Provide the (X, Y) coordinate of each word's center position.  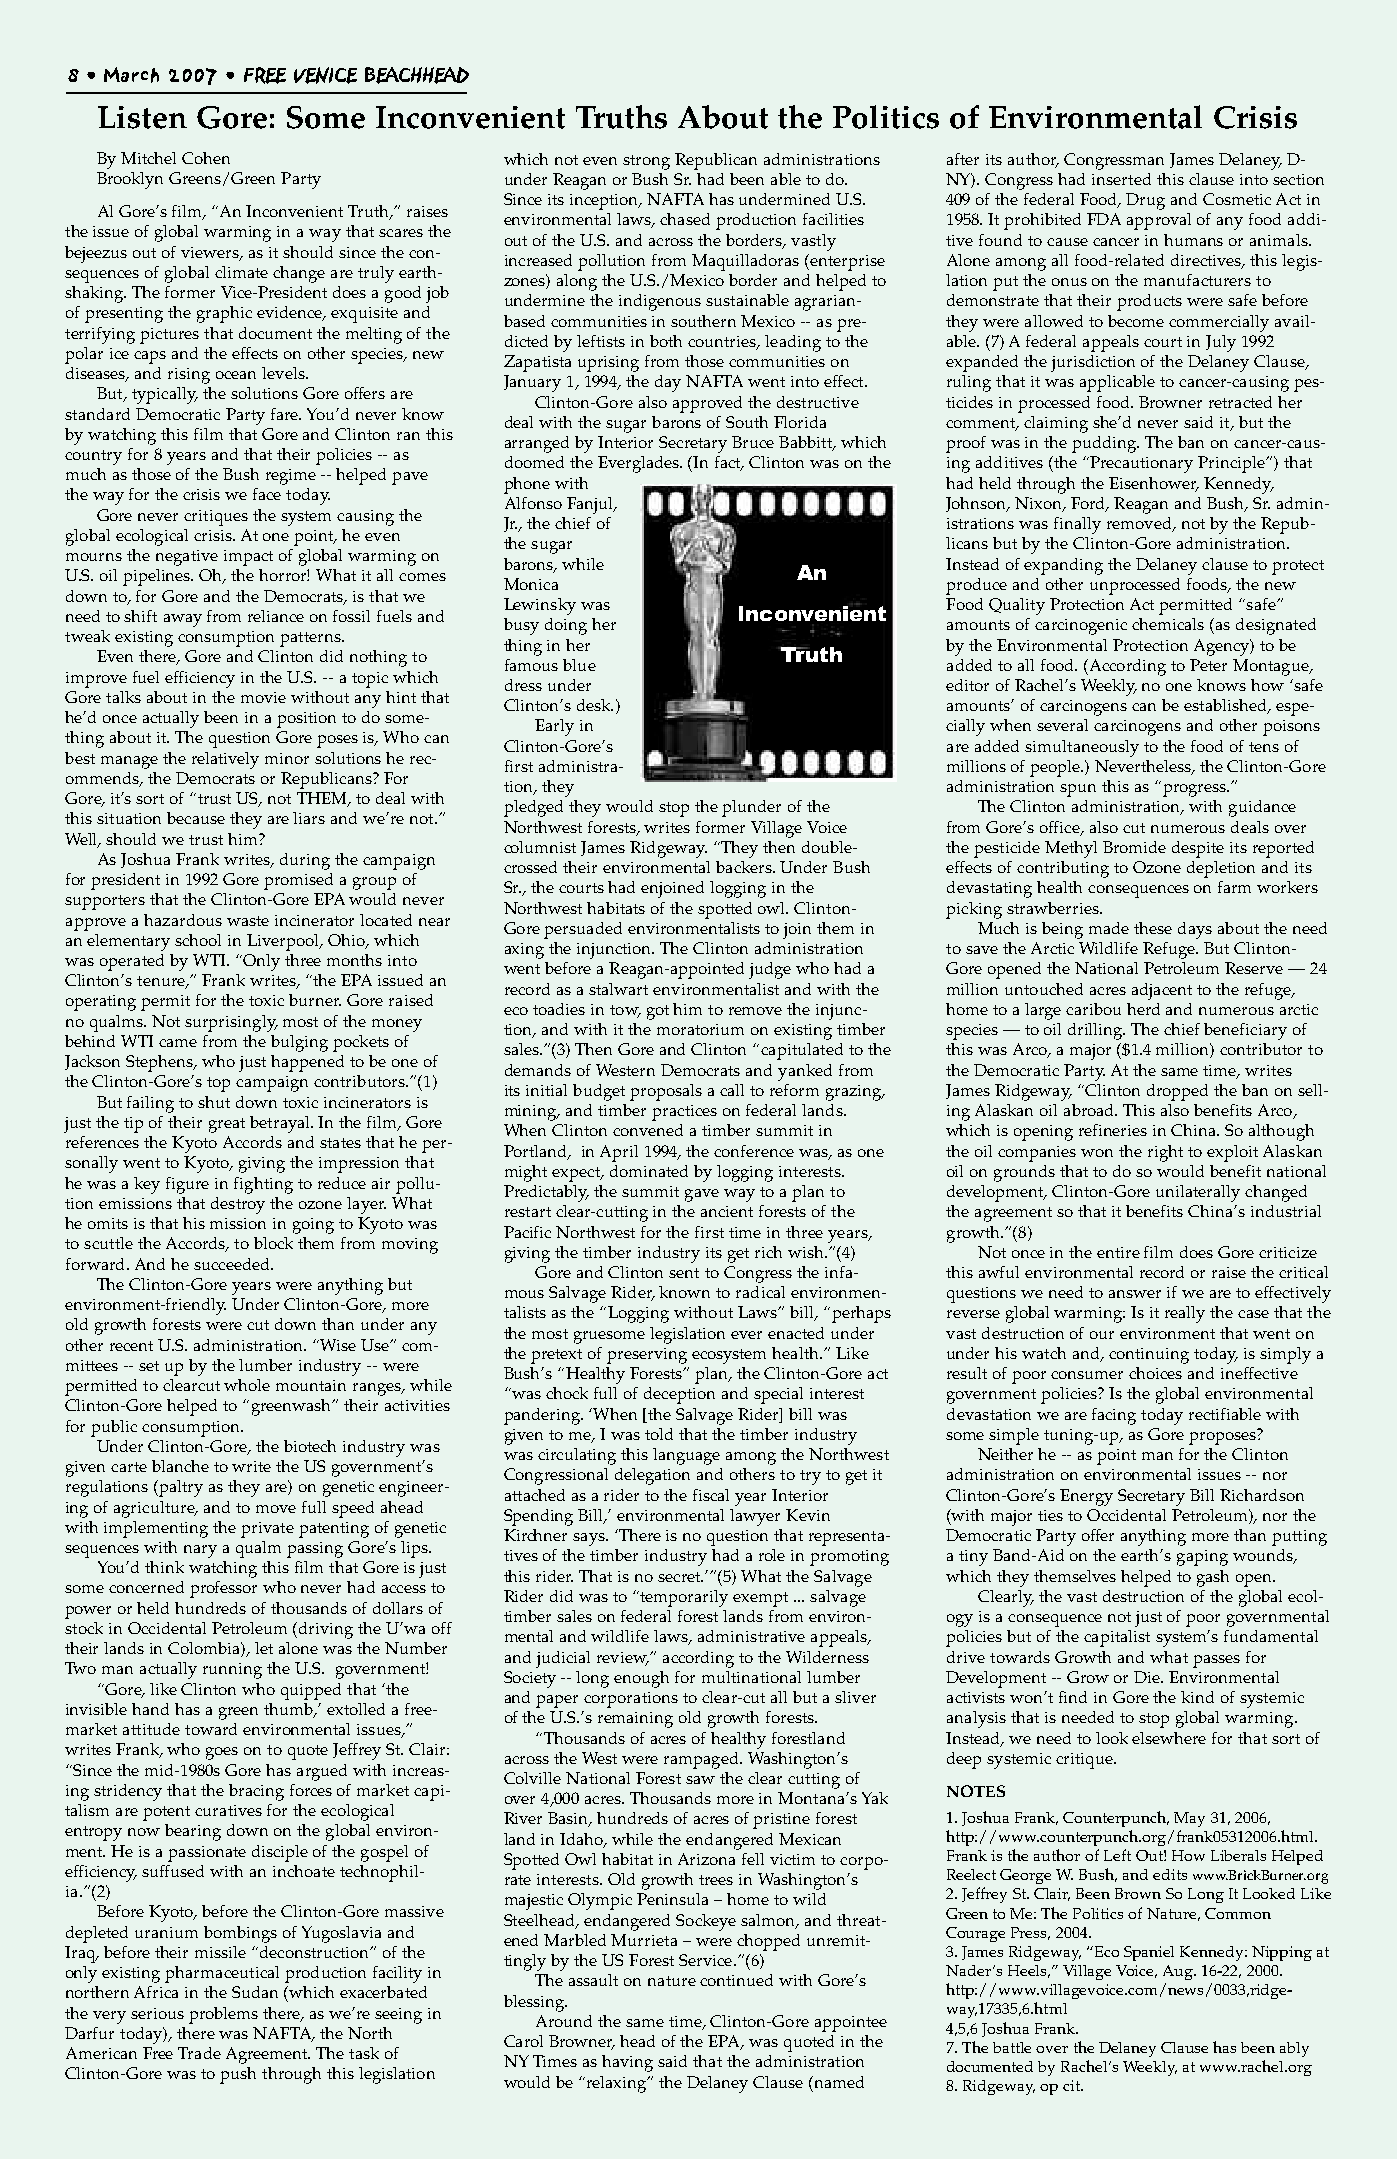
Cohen (206, 158)
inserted (1121, 179)
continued (736, 1980)
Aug (1179, 1972)
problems (223, 2015)
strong (646, 162)
